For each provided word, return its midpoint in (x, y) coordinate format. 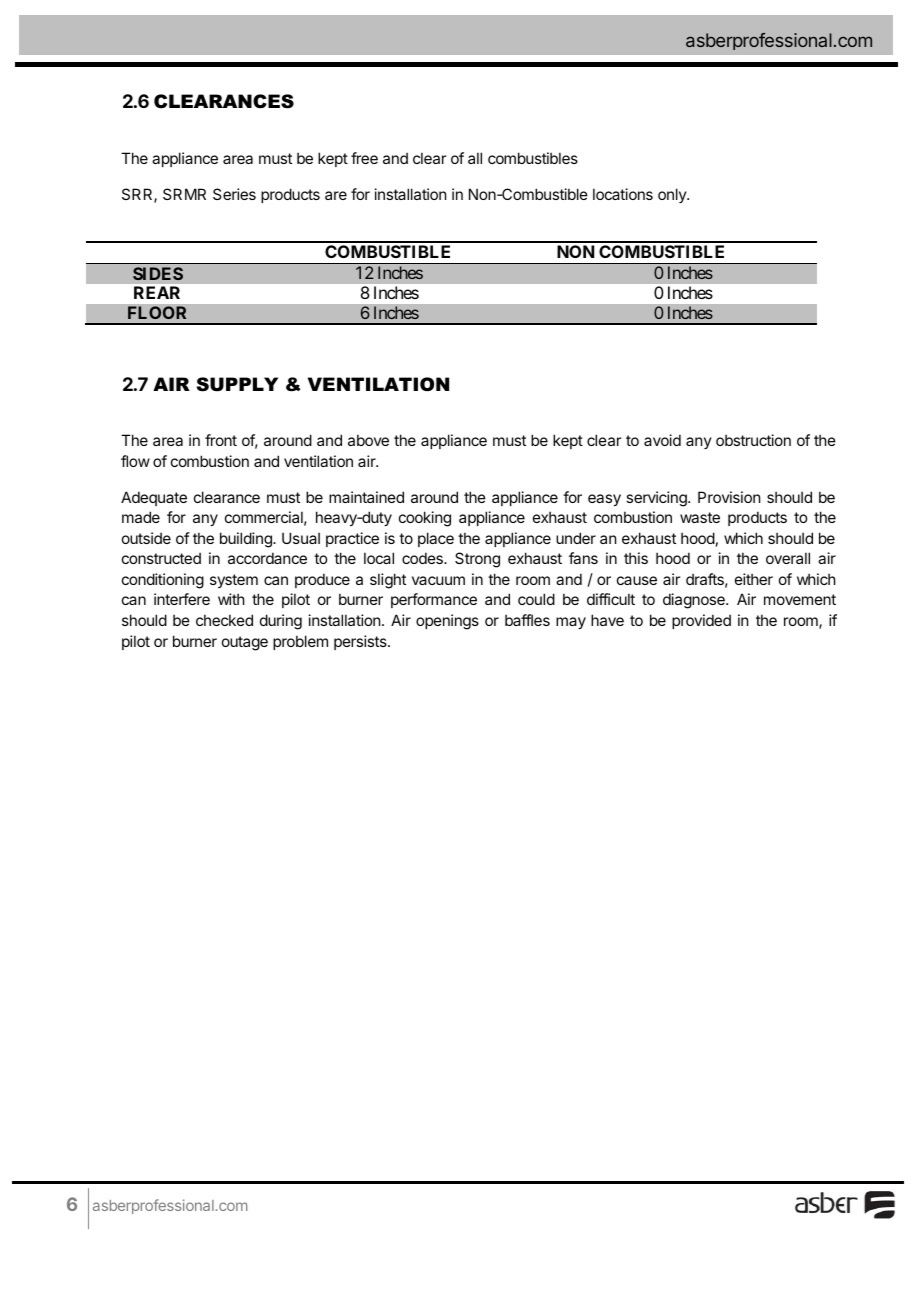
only (673, 195)
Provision (729, 497)
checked (224, 620)
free (364, 158)
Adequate (154, 498)
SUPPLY (237, 384)
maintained (366, 497)
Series (234, 194)
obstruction (753, 440)
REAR (157, 292)
